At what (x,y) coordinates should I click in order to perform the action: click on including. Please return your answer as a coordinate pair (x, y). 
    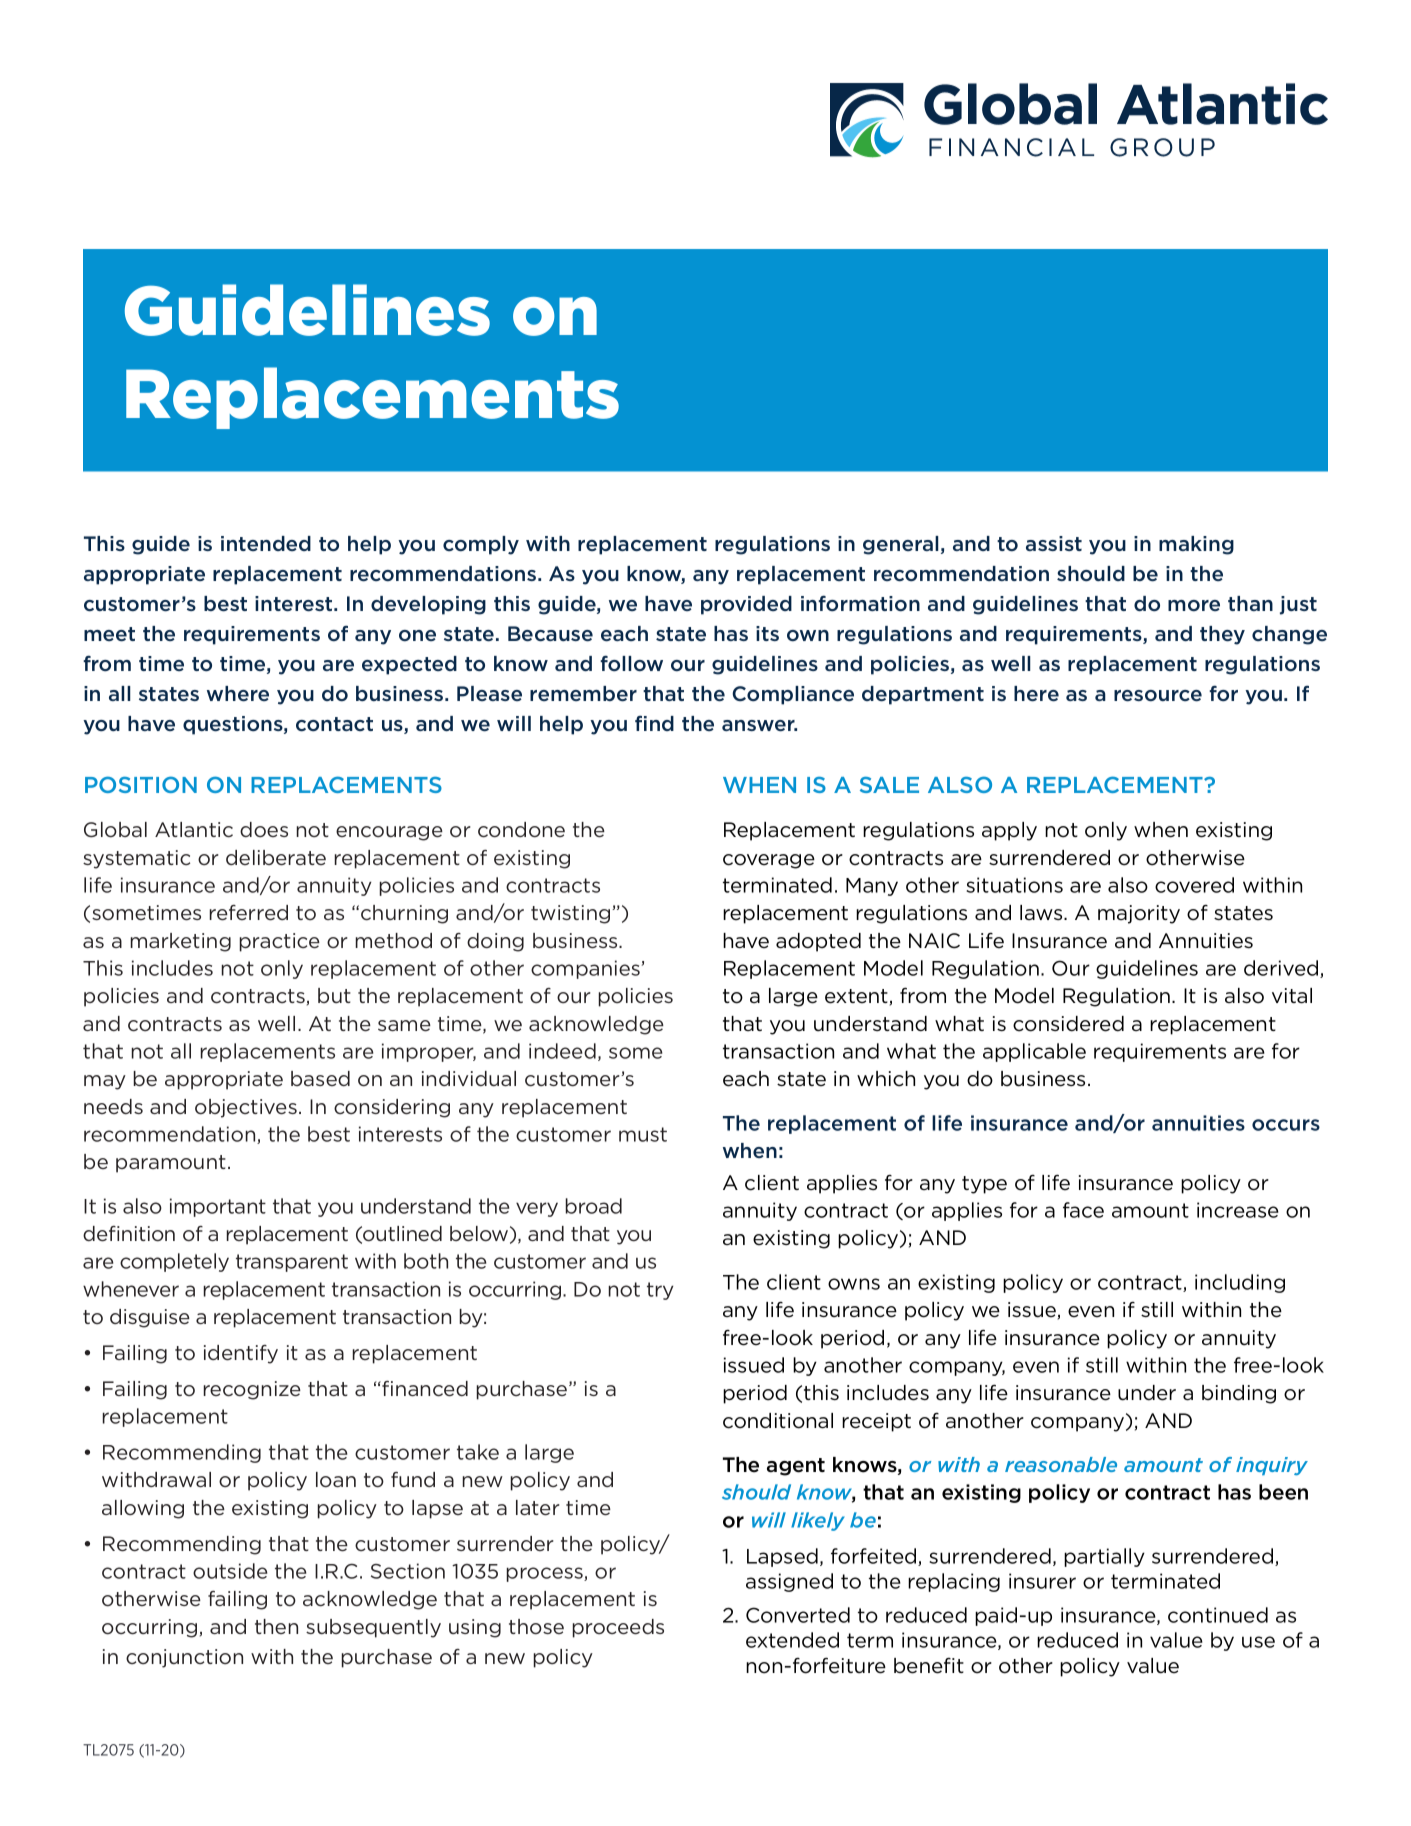
    Looking at the image, I should click on (1240, 1283).
